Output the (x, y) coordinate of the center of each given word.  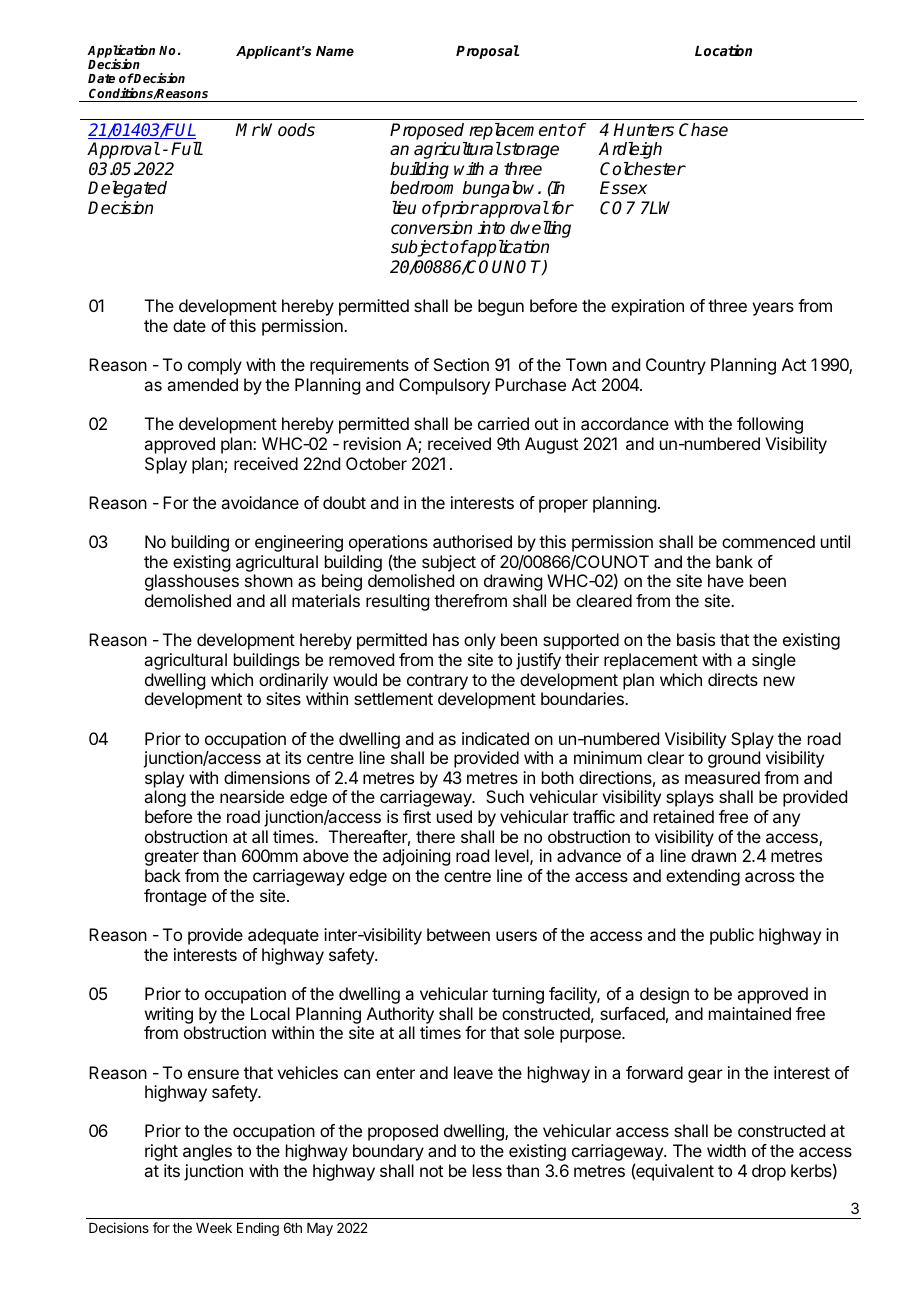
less (487, 1170)
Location (723, 50)
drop (769, 1172)
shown (269, 580)
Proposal (487, 52)
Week (214, 1228)
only (480, 641)
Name (335, 51)
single (774, 661)
